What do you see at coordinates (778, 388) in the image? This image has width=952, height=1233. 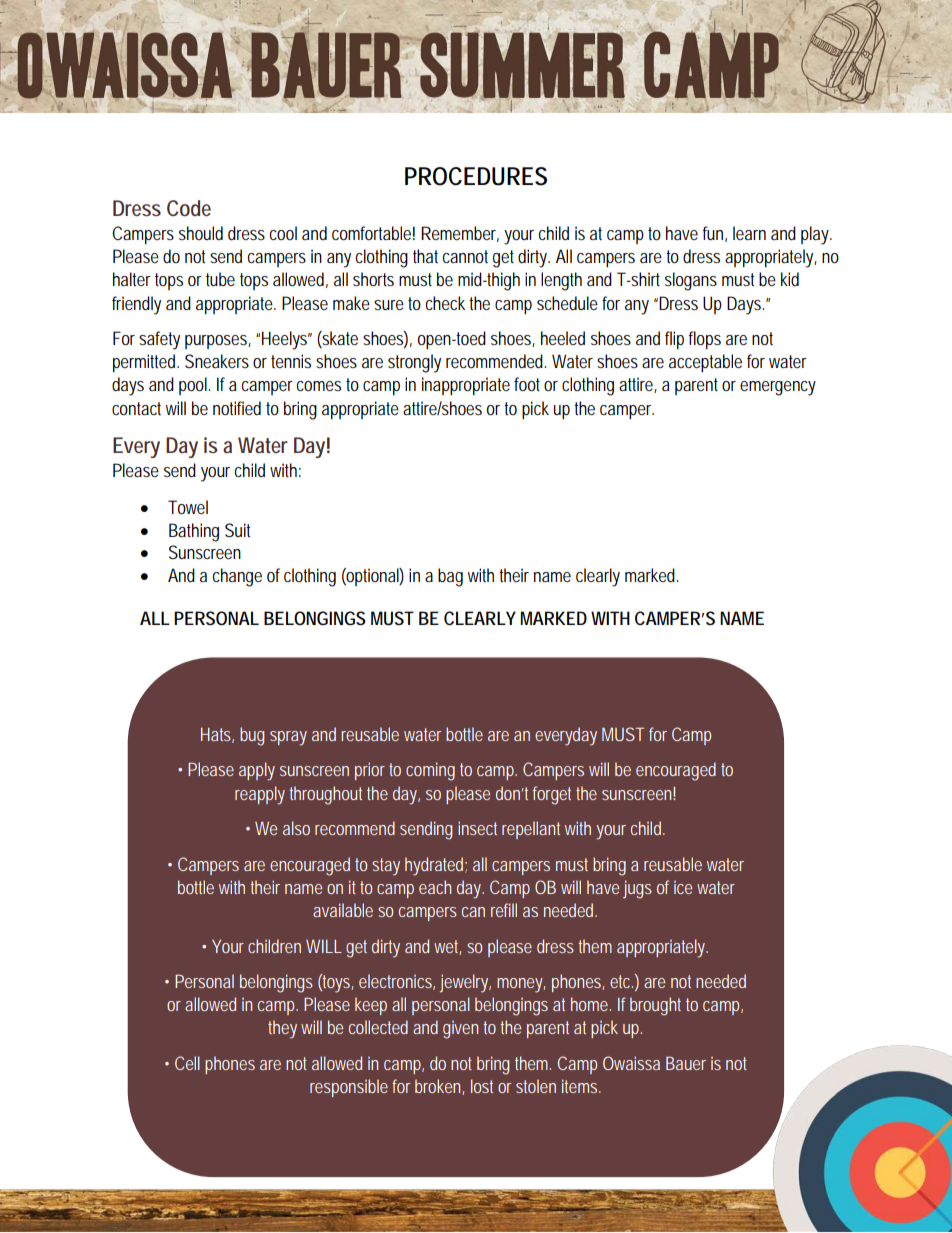 I see `emergency` at bounding box center [778, 388].
